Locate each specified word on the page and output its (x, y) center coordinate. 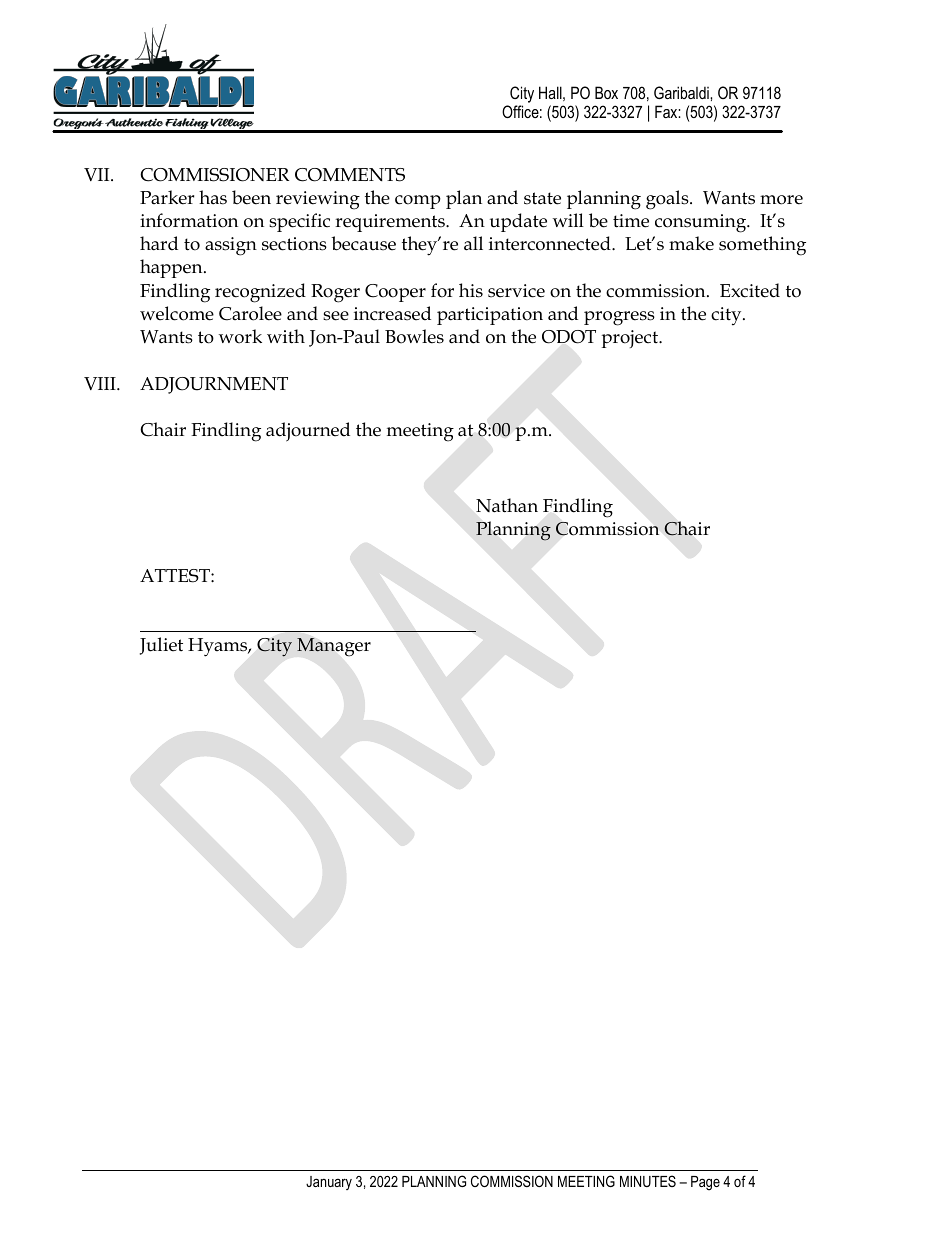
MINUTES (648, 1181)
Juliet (161, 646)
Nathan (507, 505)
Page (705, 1183)
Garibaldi (682, 92)
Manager (334, 647)
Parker (167, 197)
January (329, 1183)
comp (418, 202)
